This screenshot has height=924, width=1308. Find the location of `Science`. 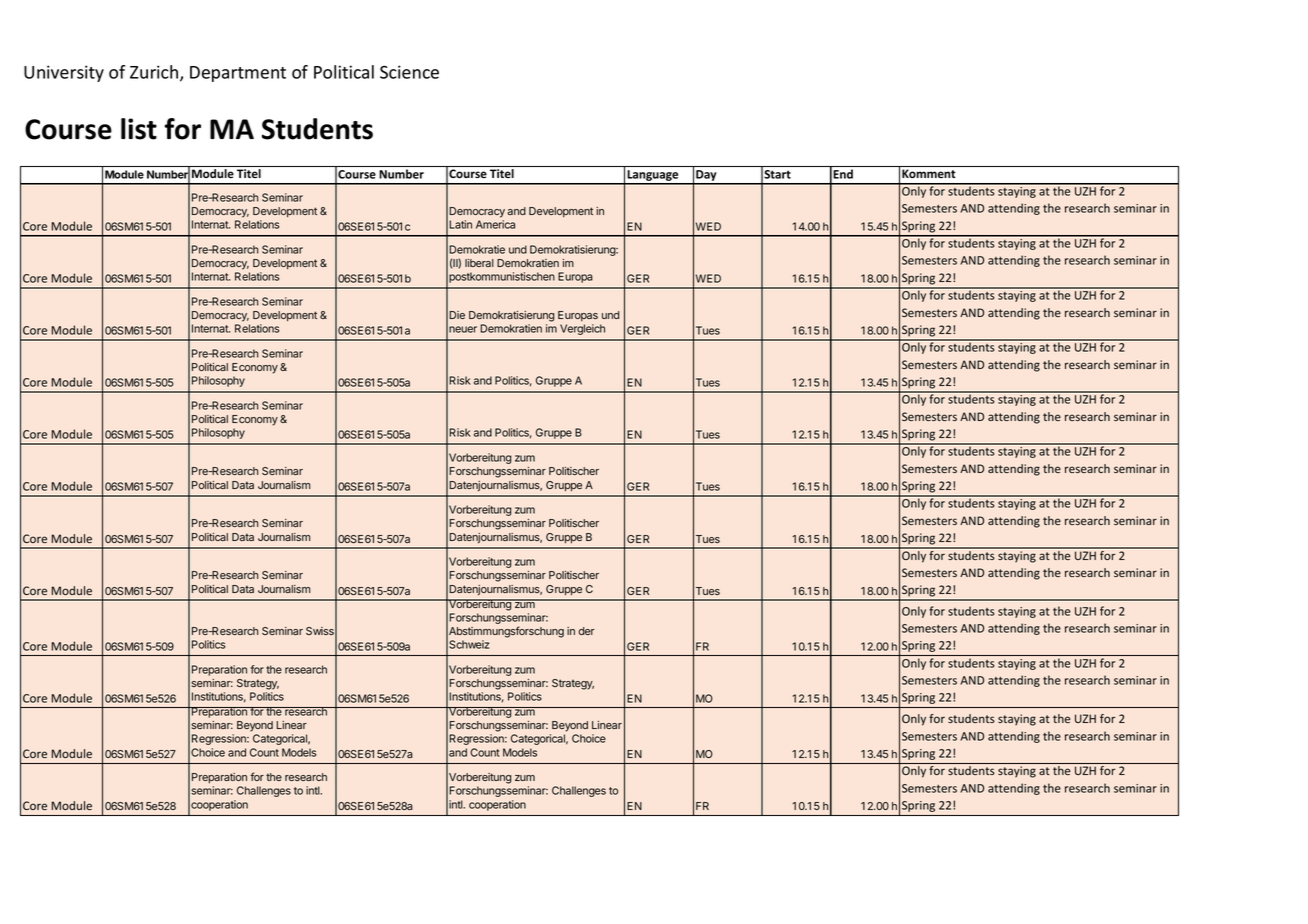

Science is located at coordinates (409, 72).
